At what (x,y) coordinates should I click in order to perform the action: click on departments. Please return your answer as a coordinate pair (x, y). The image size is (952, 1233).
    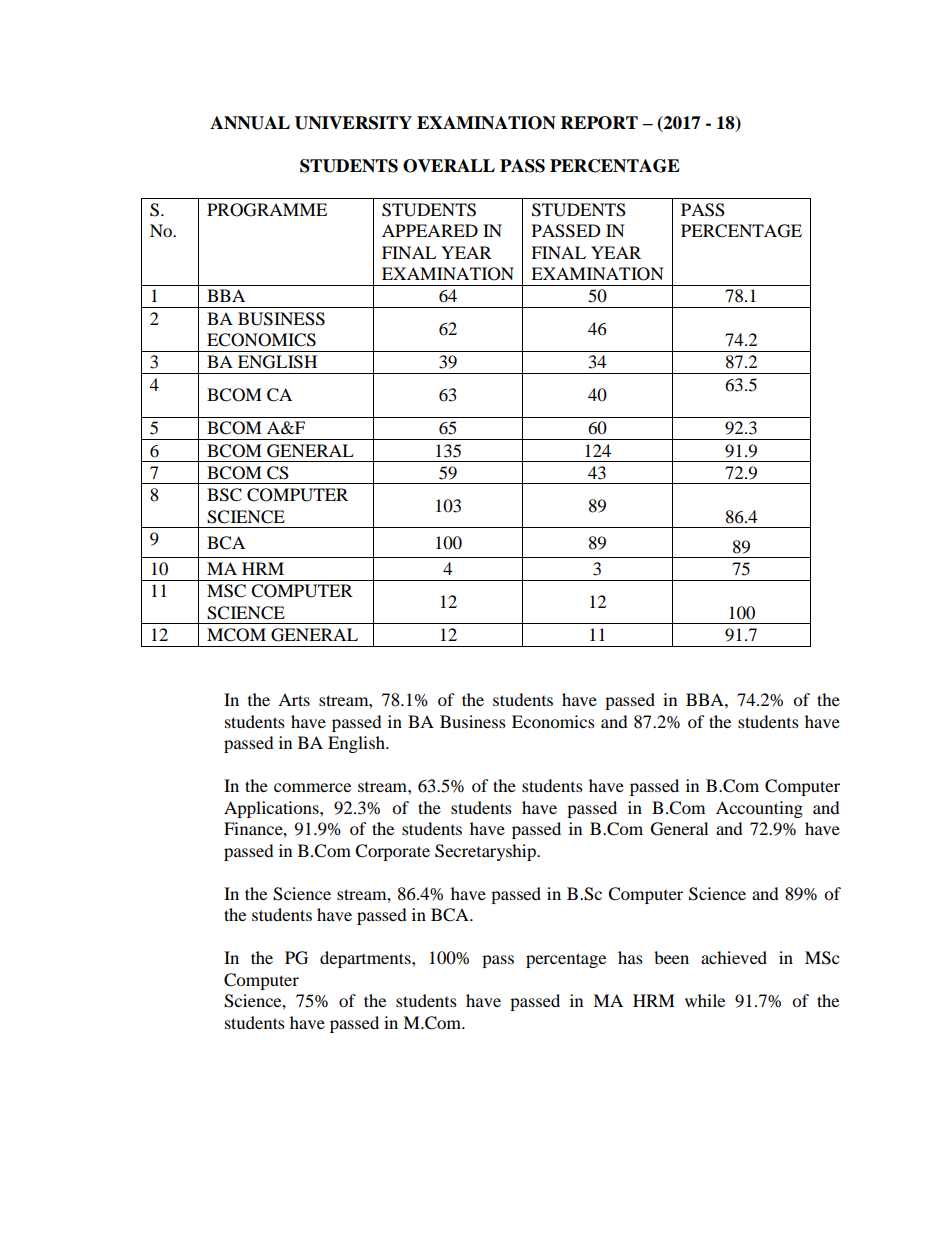
    Looking at the image, I should click on (366, 959).
